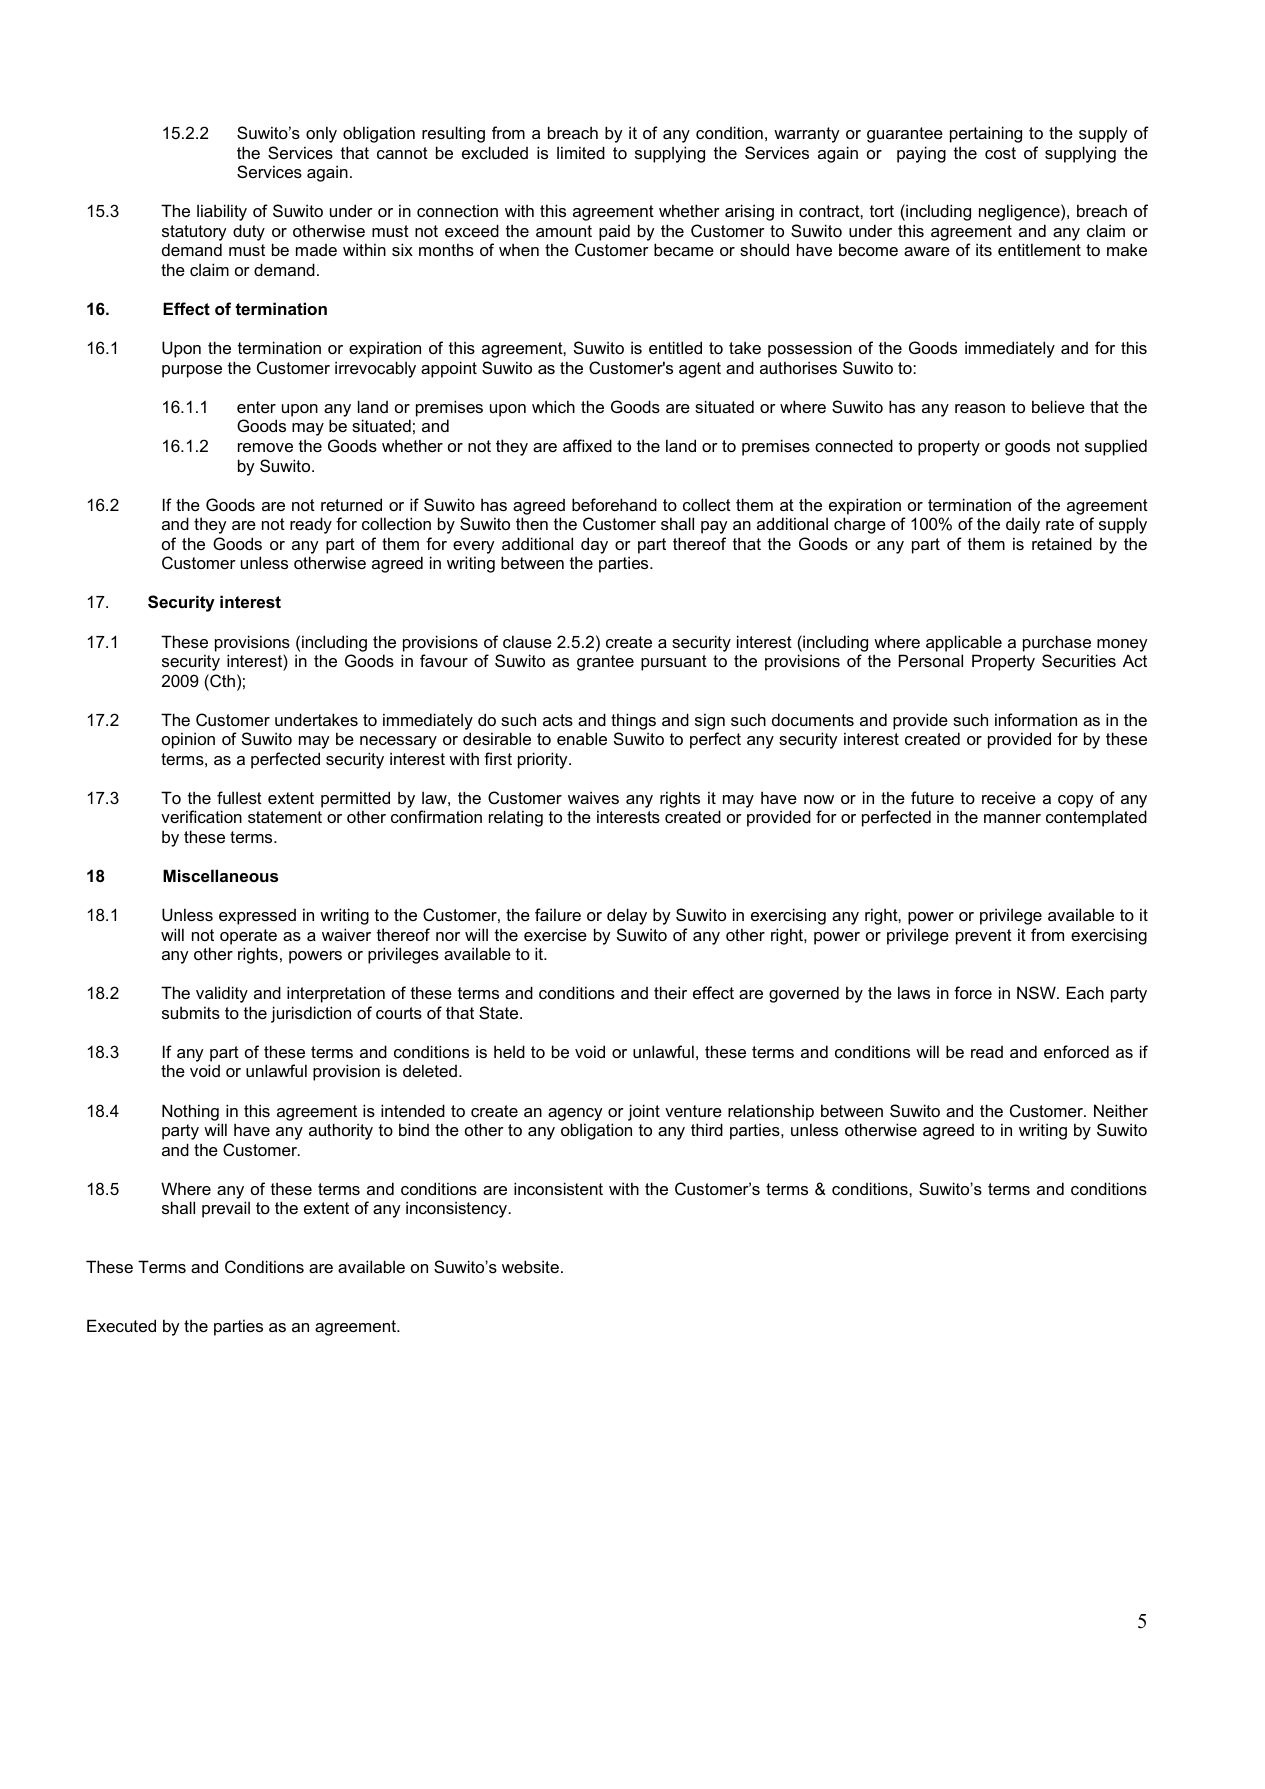 The image size is (1265, 1789). Describe the element at coordinates (1000, 153) in the image. I see `cost` at that location.
